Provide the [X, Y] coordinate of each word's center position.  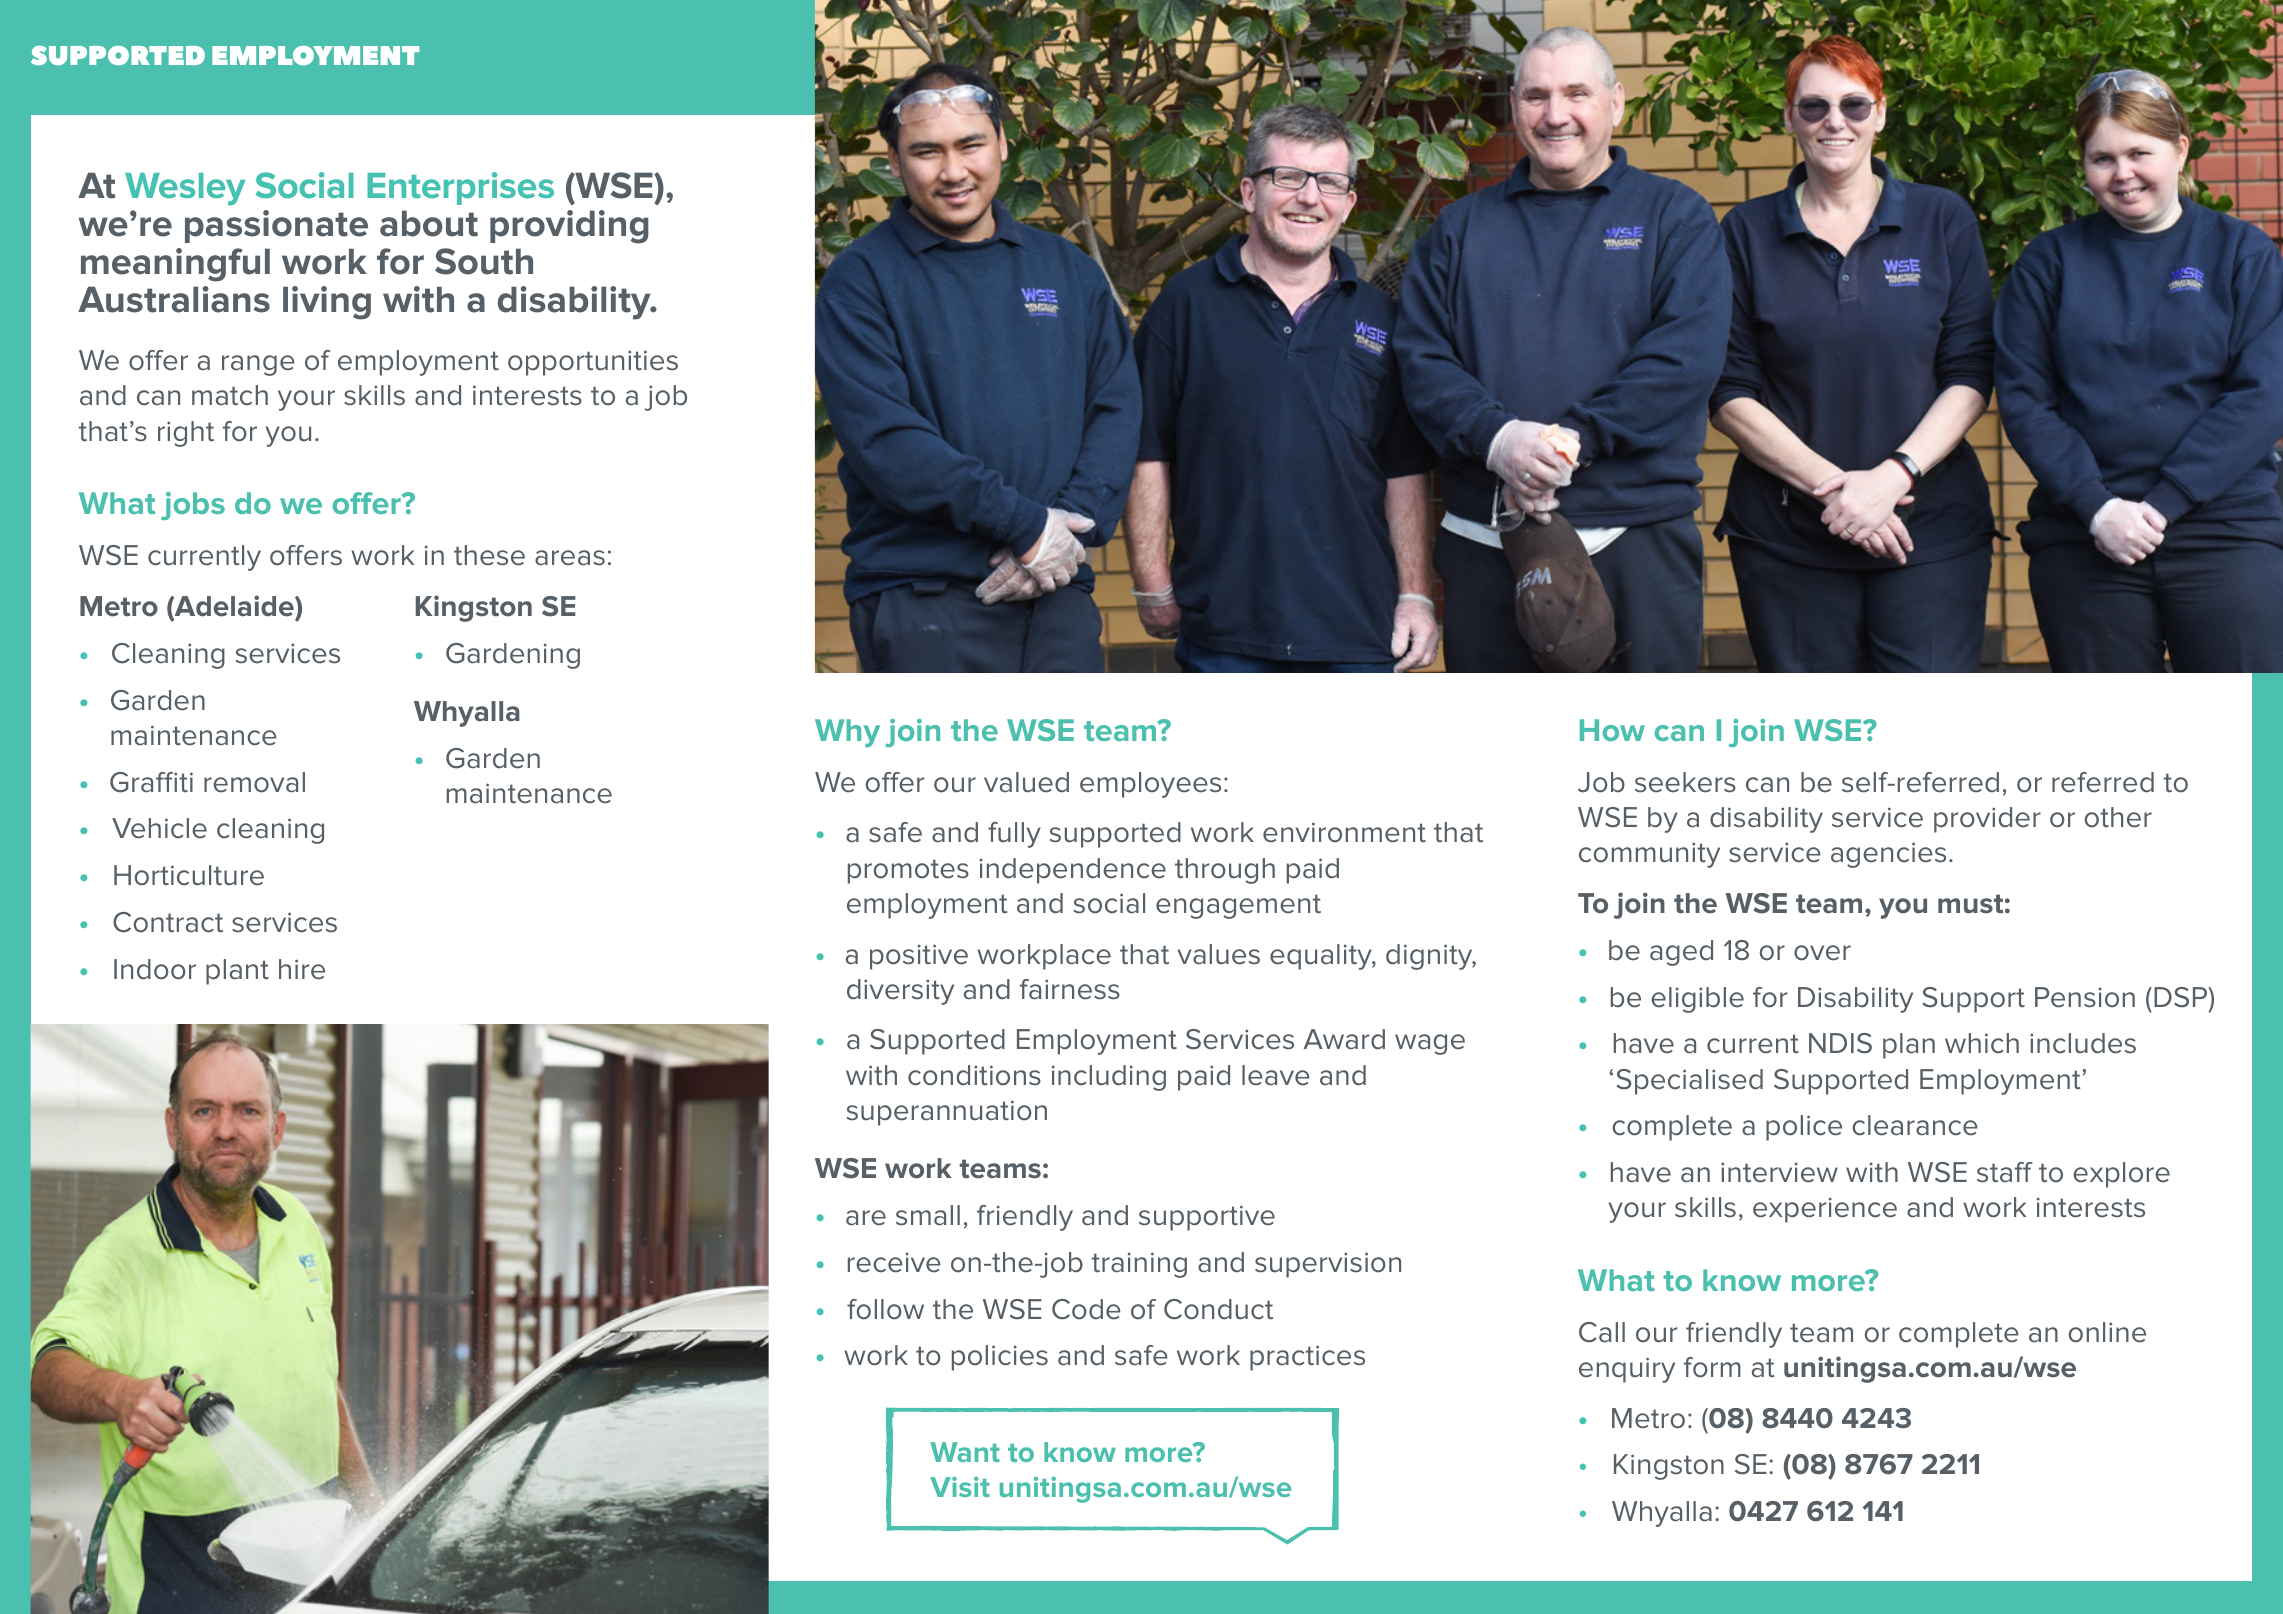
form [1712, 1367]
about [429, 223]
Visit [960, 1487]
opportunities [593, 363]
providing [569, 227]
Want [965, 1452]
